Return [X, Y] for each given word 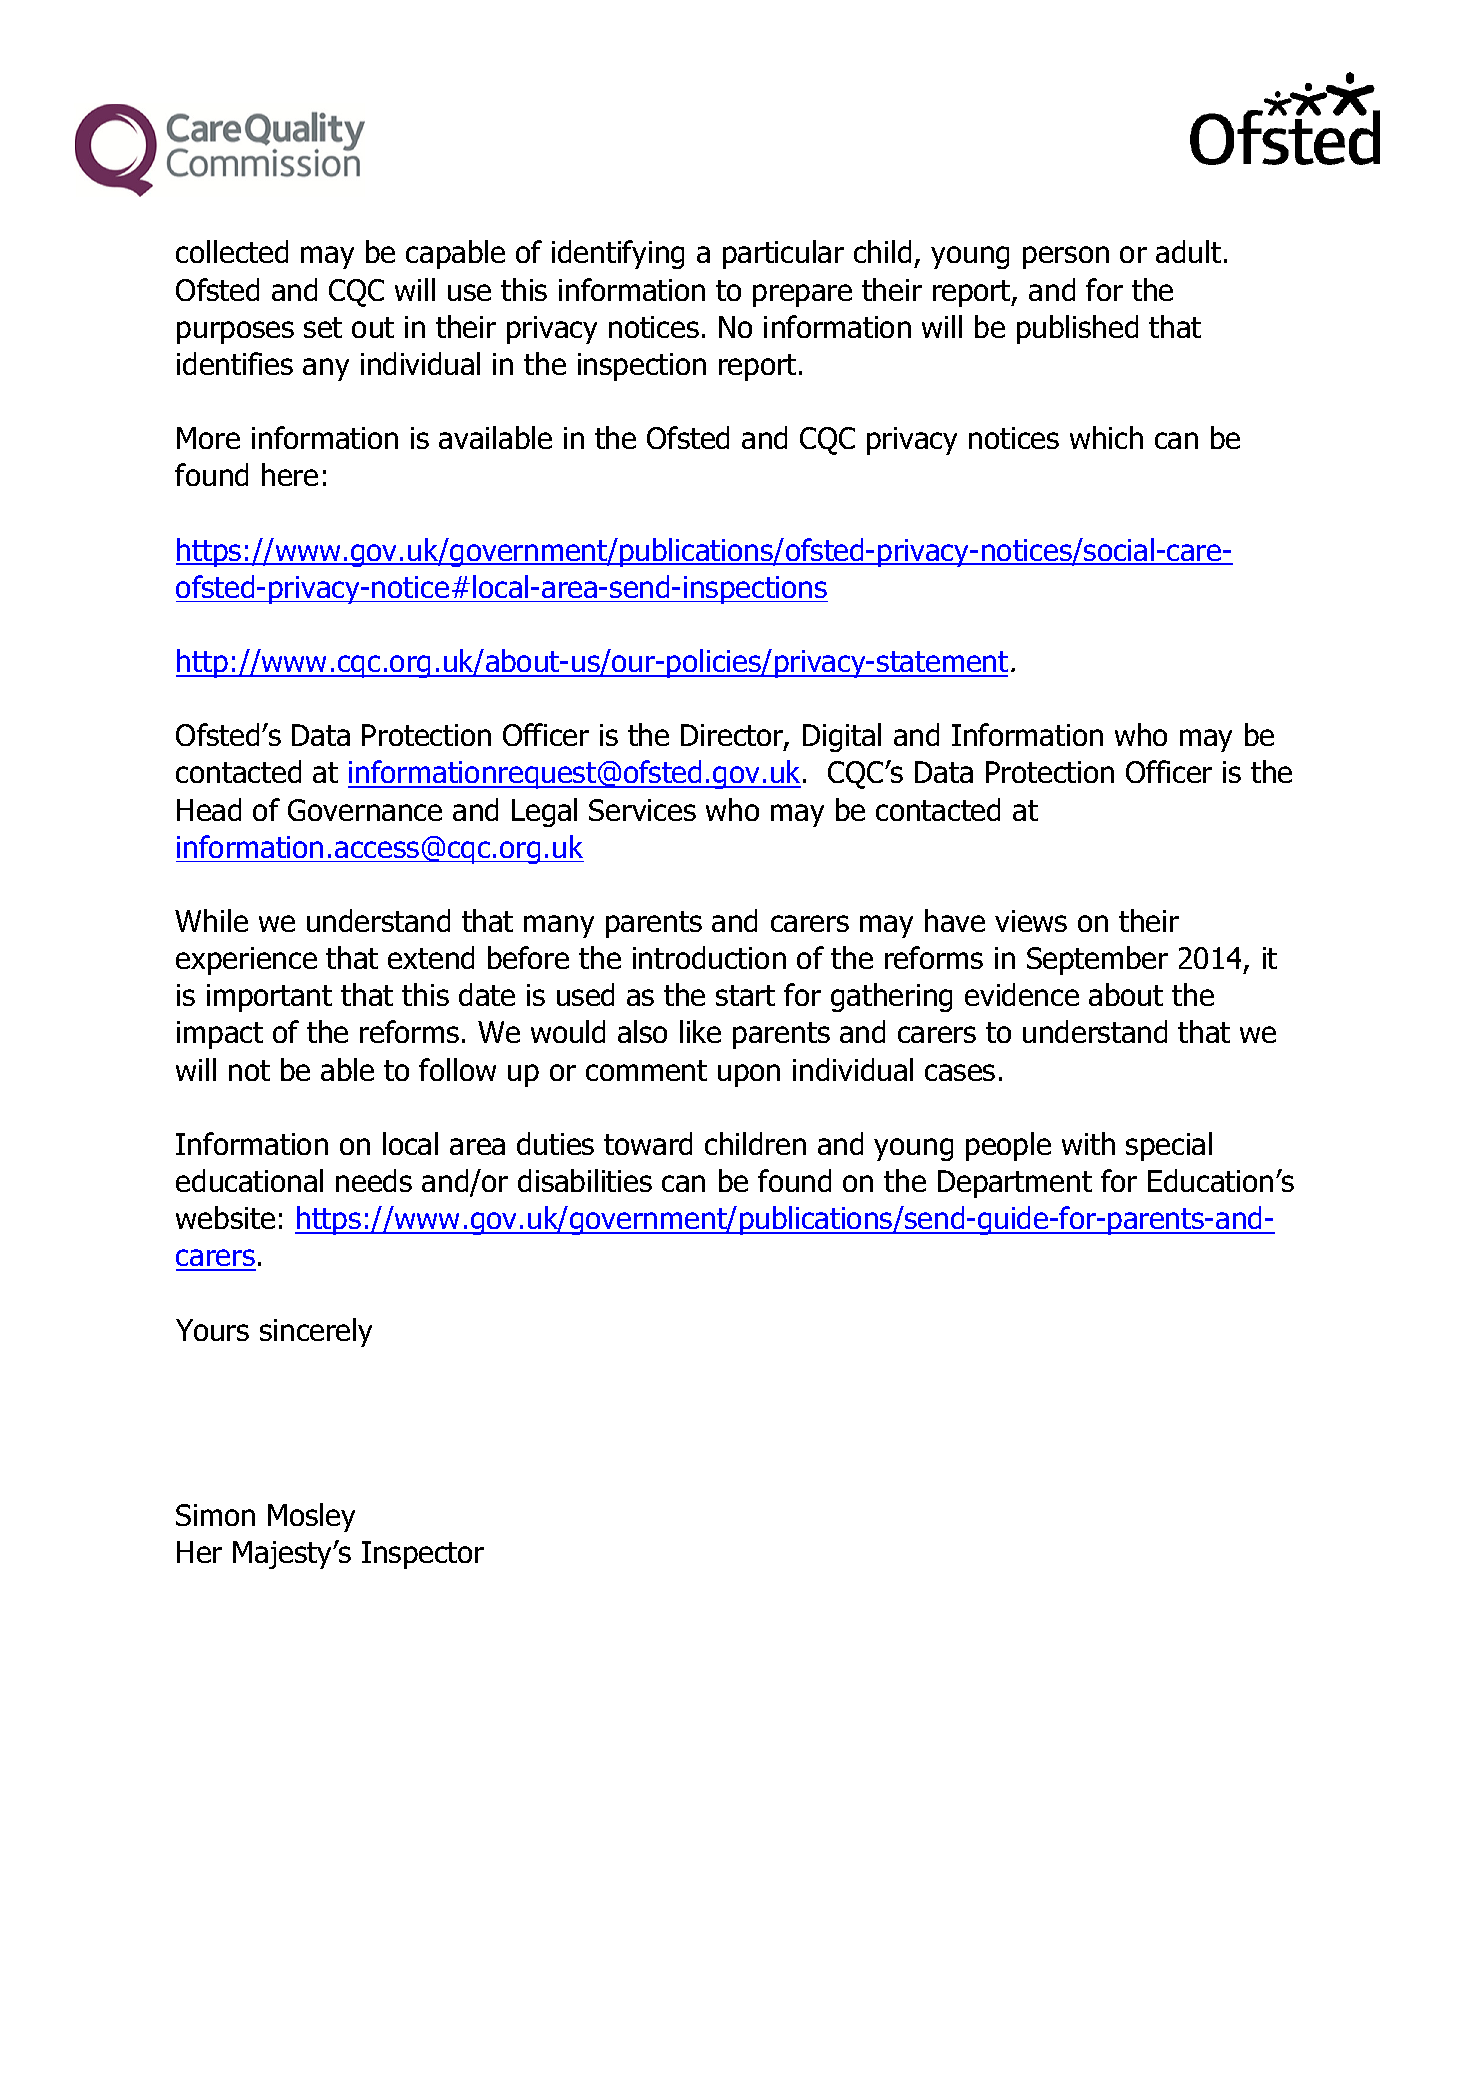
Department [1015, 1184]
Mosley [311, 1517]
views [1031, 921]
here [290, 474]
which [1106, 437]
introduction [709, 957]
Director [733, 737]
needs [374, 1180]
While [211, 920]
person [1066, 257]
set [323, 327]
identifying [618, 254]
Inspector [423, 1555]
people [1008, 1146]
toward [648, 1143]
